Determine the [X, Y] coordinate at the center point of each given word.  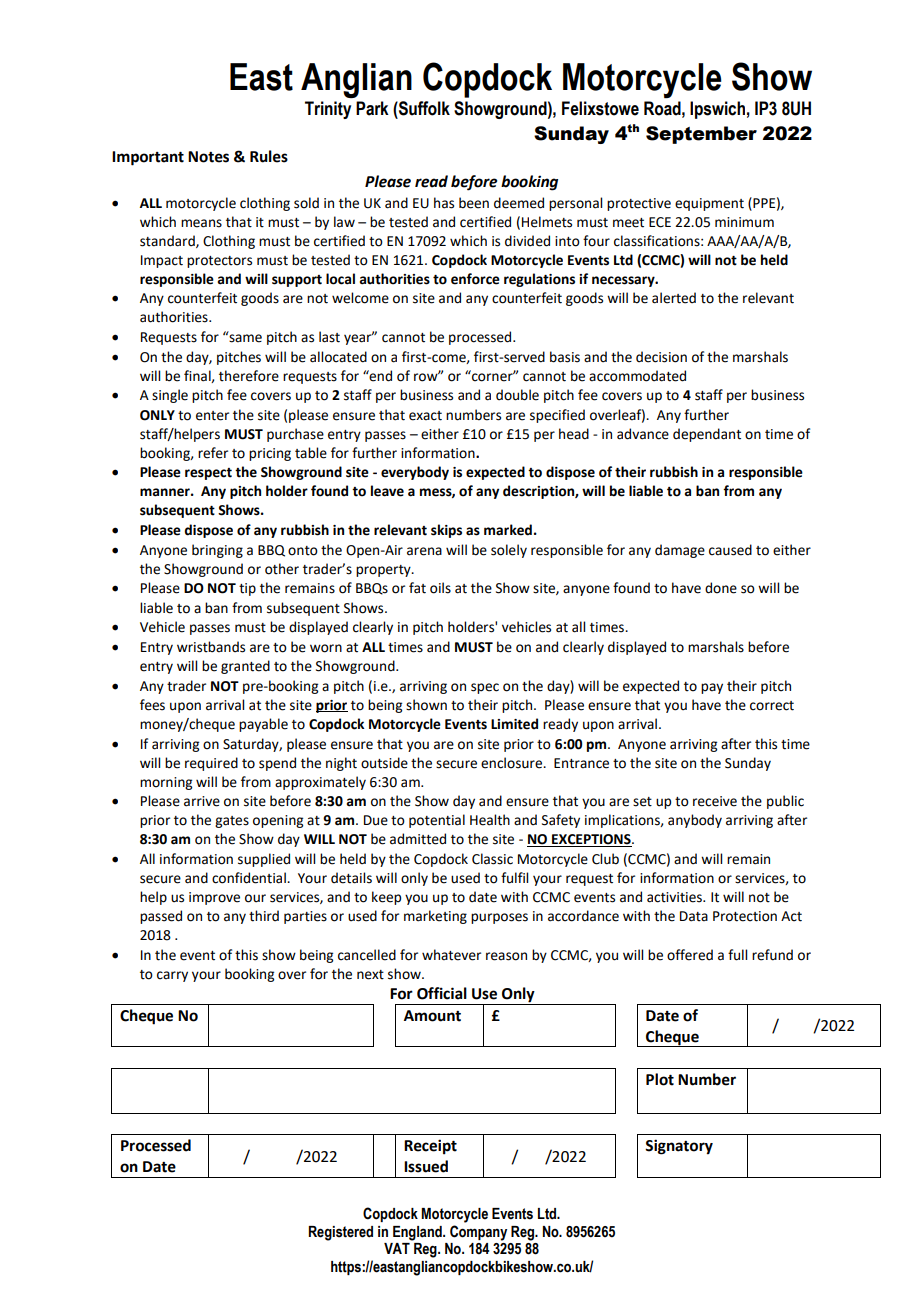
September [701, 135]
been [474, 203]
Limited [514, 724]
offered [690, 955]
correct [772, 706]
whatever [451, 955]
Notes [208, 157]
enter [212, 416]
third [264, 916]
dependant [707, 435]
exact [425, 416]
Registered [340, 1233]
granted [245, 667]
